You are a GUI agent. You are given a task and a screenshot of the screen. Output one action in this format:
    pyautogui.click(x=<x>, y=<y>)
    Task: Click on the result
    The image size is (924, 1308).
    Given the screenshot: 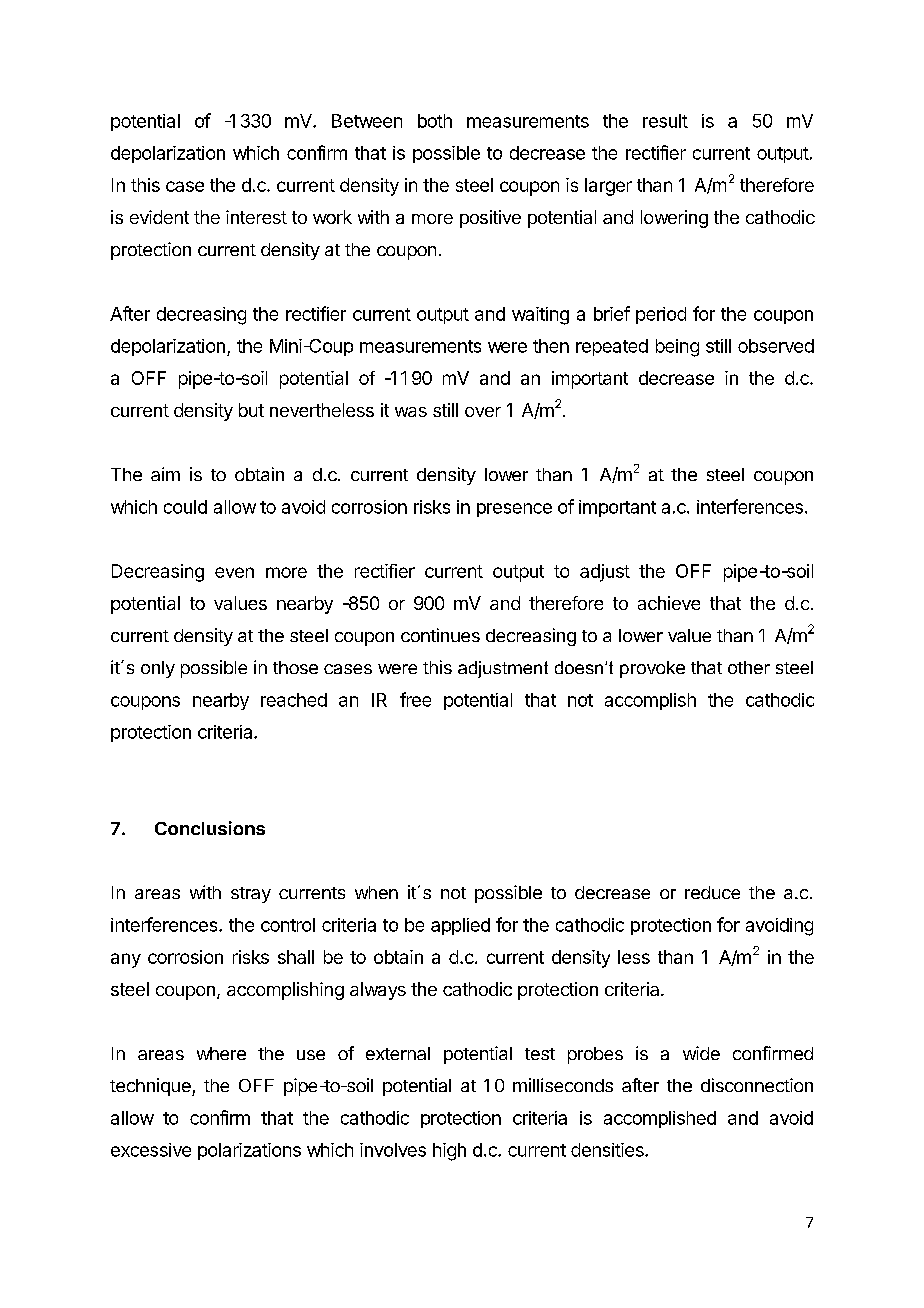 What is the action you would take?
    pyautogui.click(x=665, y=121)
